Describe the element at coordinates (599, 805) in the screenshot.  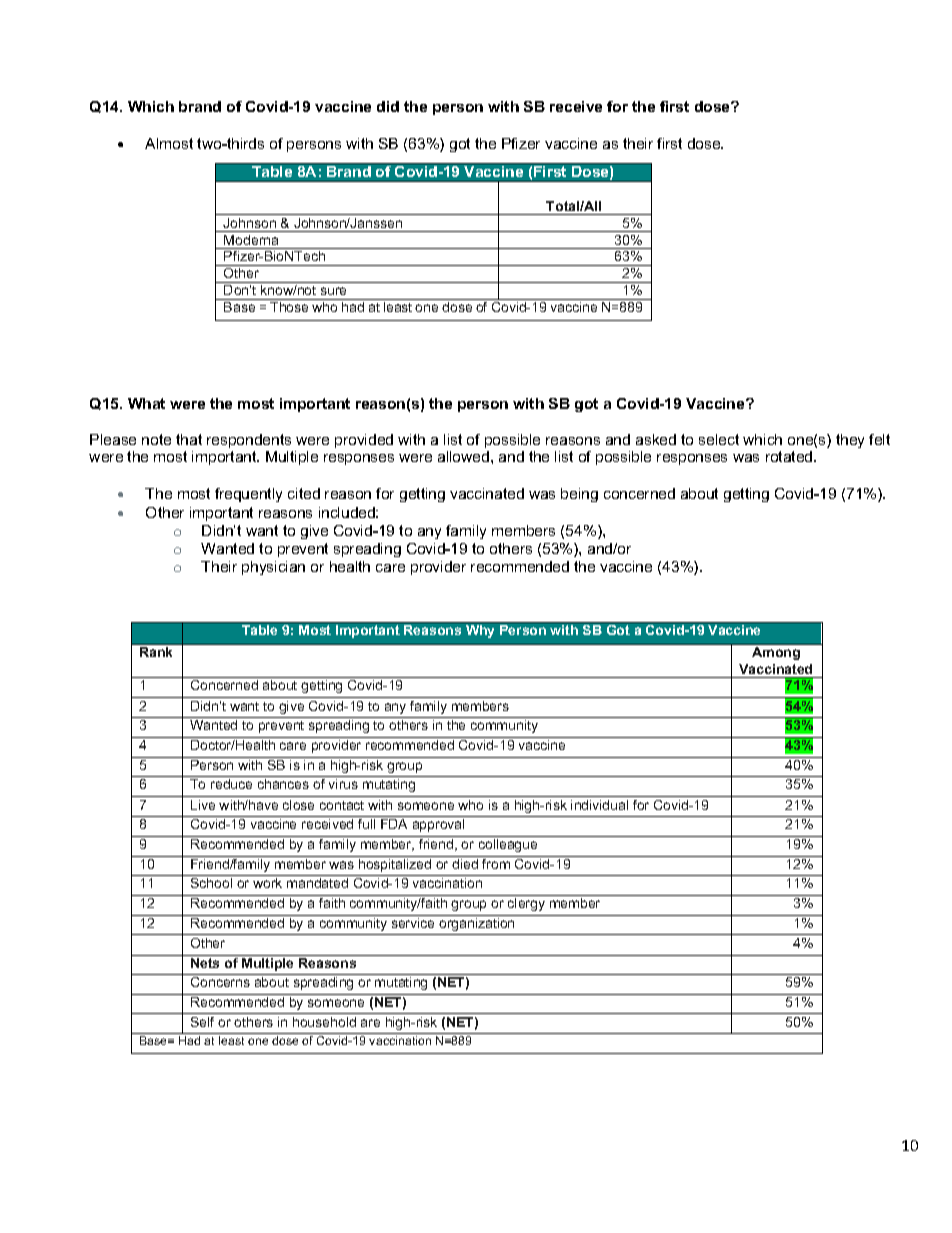
I see `individual` at that location.
